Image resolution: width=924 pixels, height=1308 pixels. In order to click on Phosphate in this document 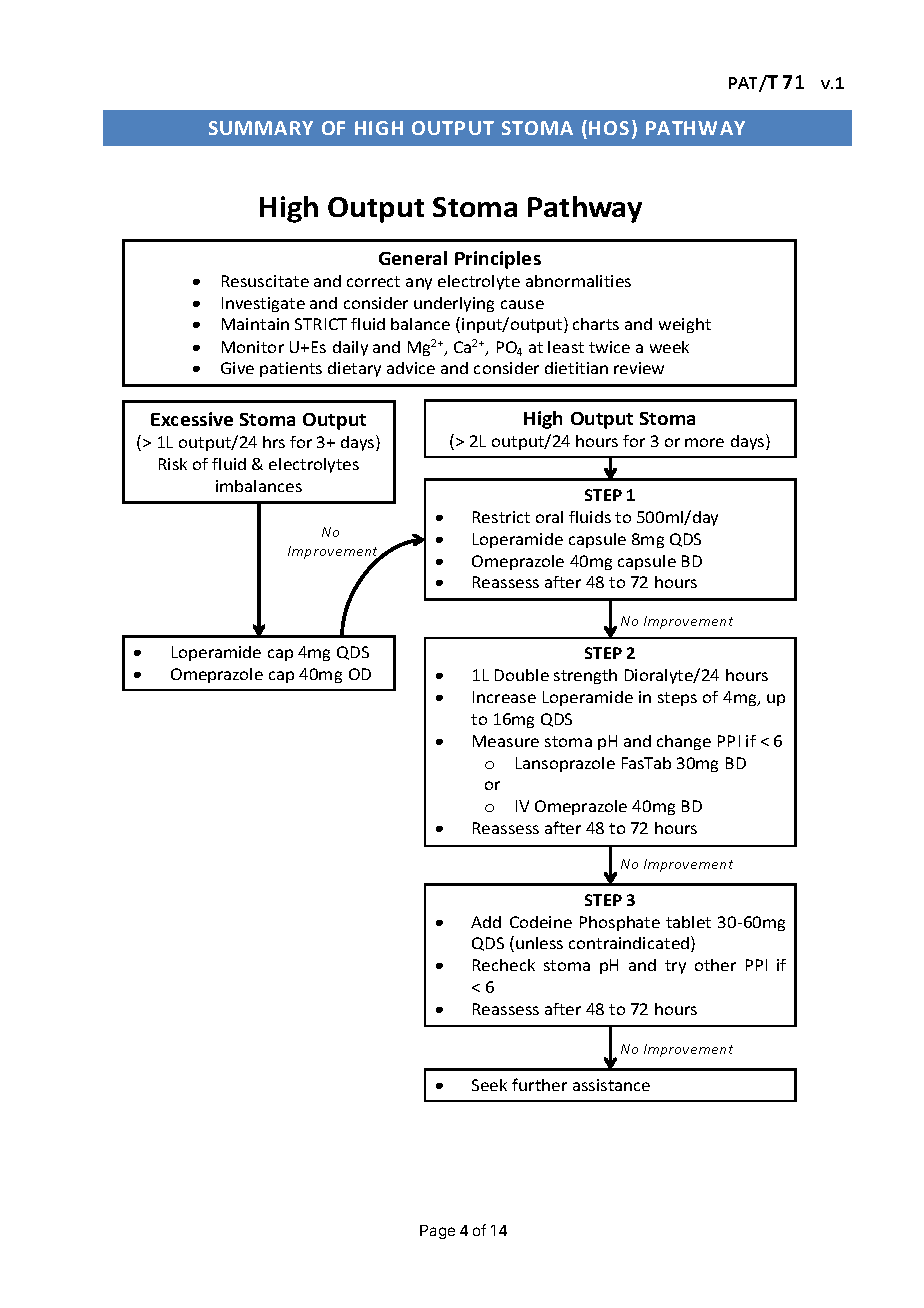, I will do `click(620, 923)`.
